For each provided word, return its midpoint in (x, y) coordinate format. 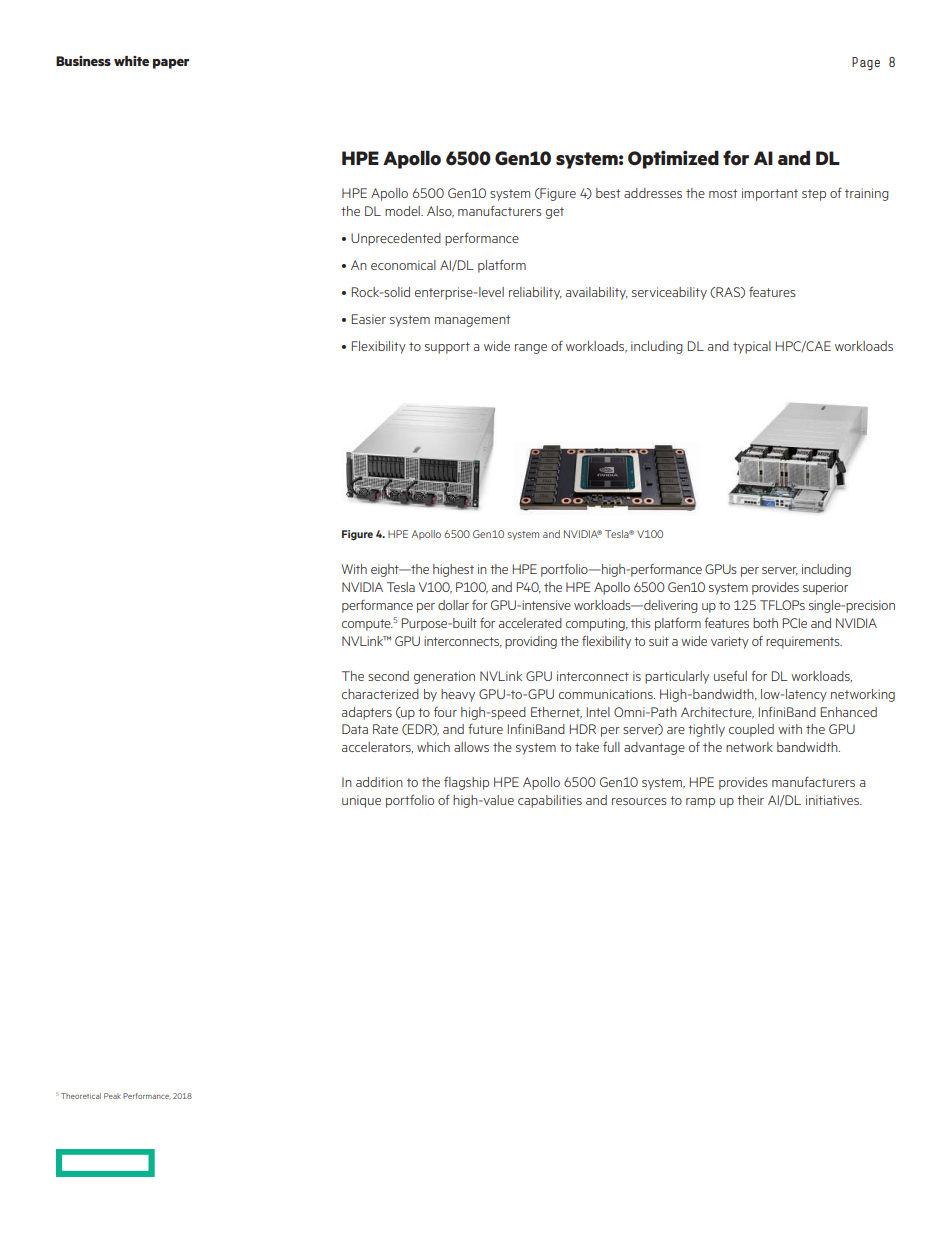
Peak (112, 1096)
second (388, 676)
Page (866, 63)
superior (825, 588)
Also (440, 212)
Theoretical (81, 1096)
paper (171, 64)
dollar (453, 605)
